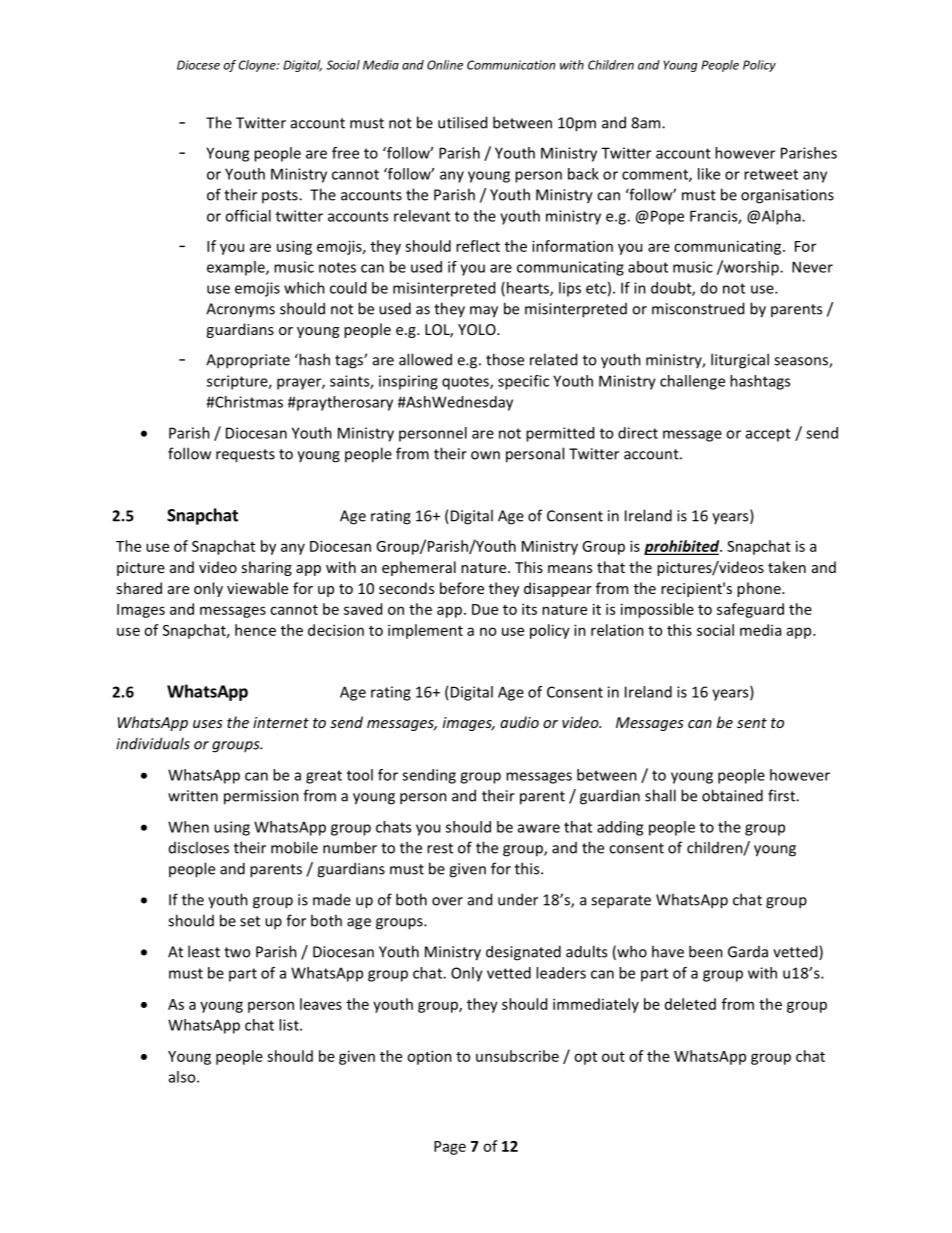  Describe the element at coordinates (484, 312) in the document. I see `may` at that location.
